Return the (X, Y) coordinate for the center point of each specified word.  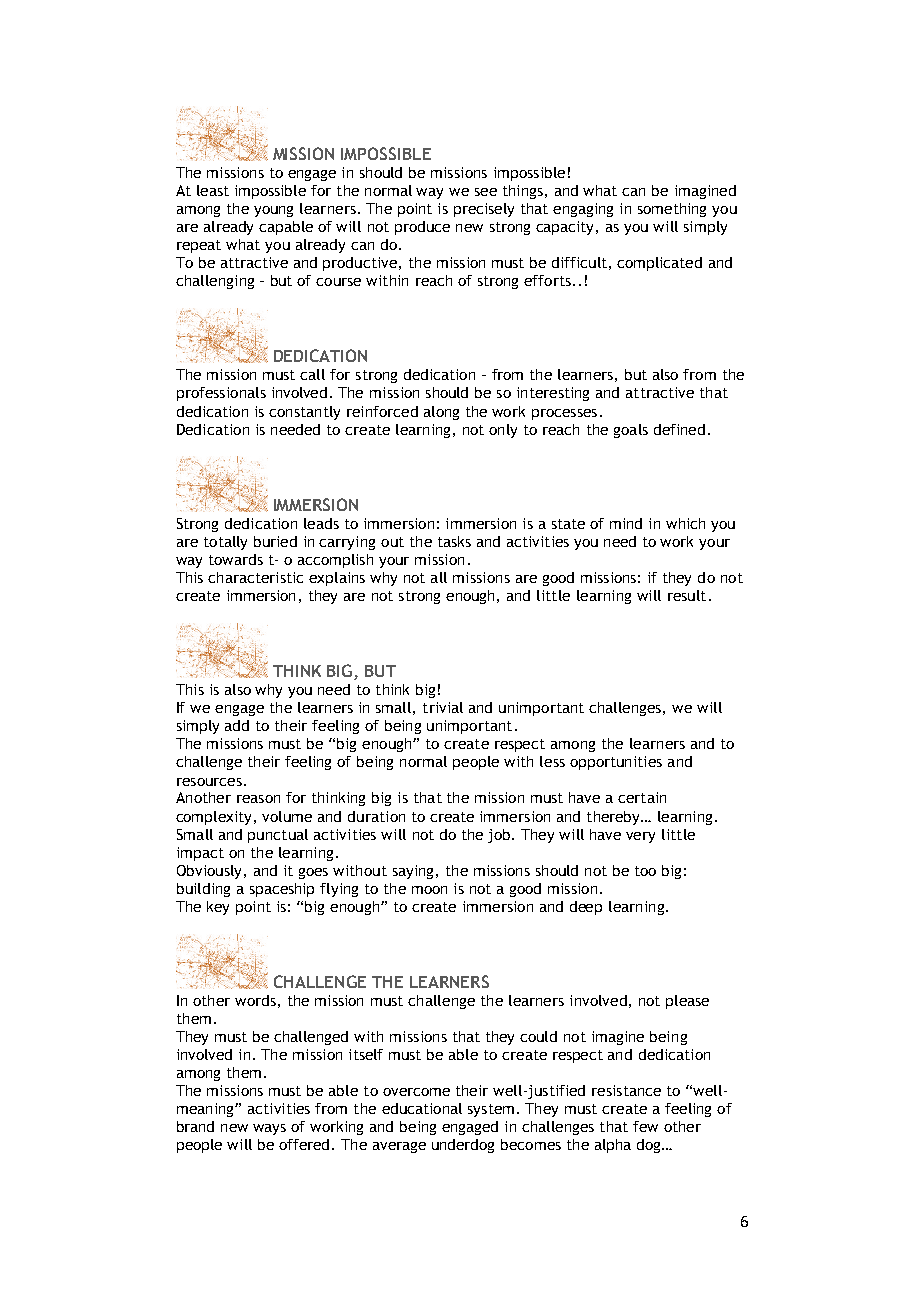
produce (422, 228)
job (500, 836)
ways (269, 1129)
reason (258, 799)
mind (626, 523)
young (273, 211)
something (672, 210)
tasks (454, 541)
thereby (615, 818)
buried (275, 541)
